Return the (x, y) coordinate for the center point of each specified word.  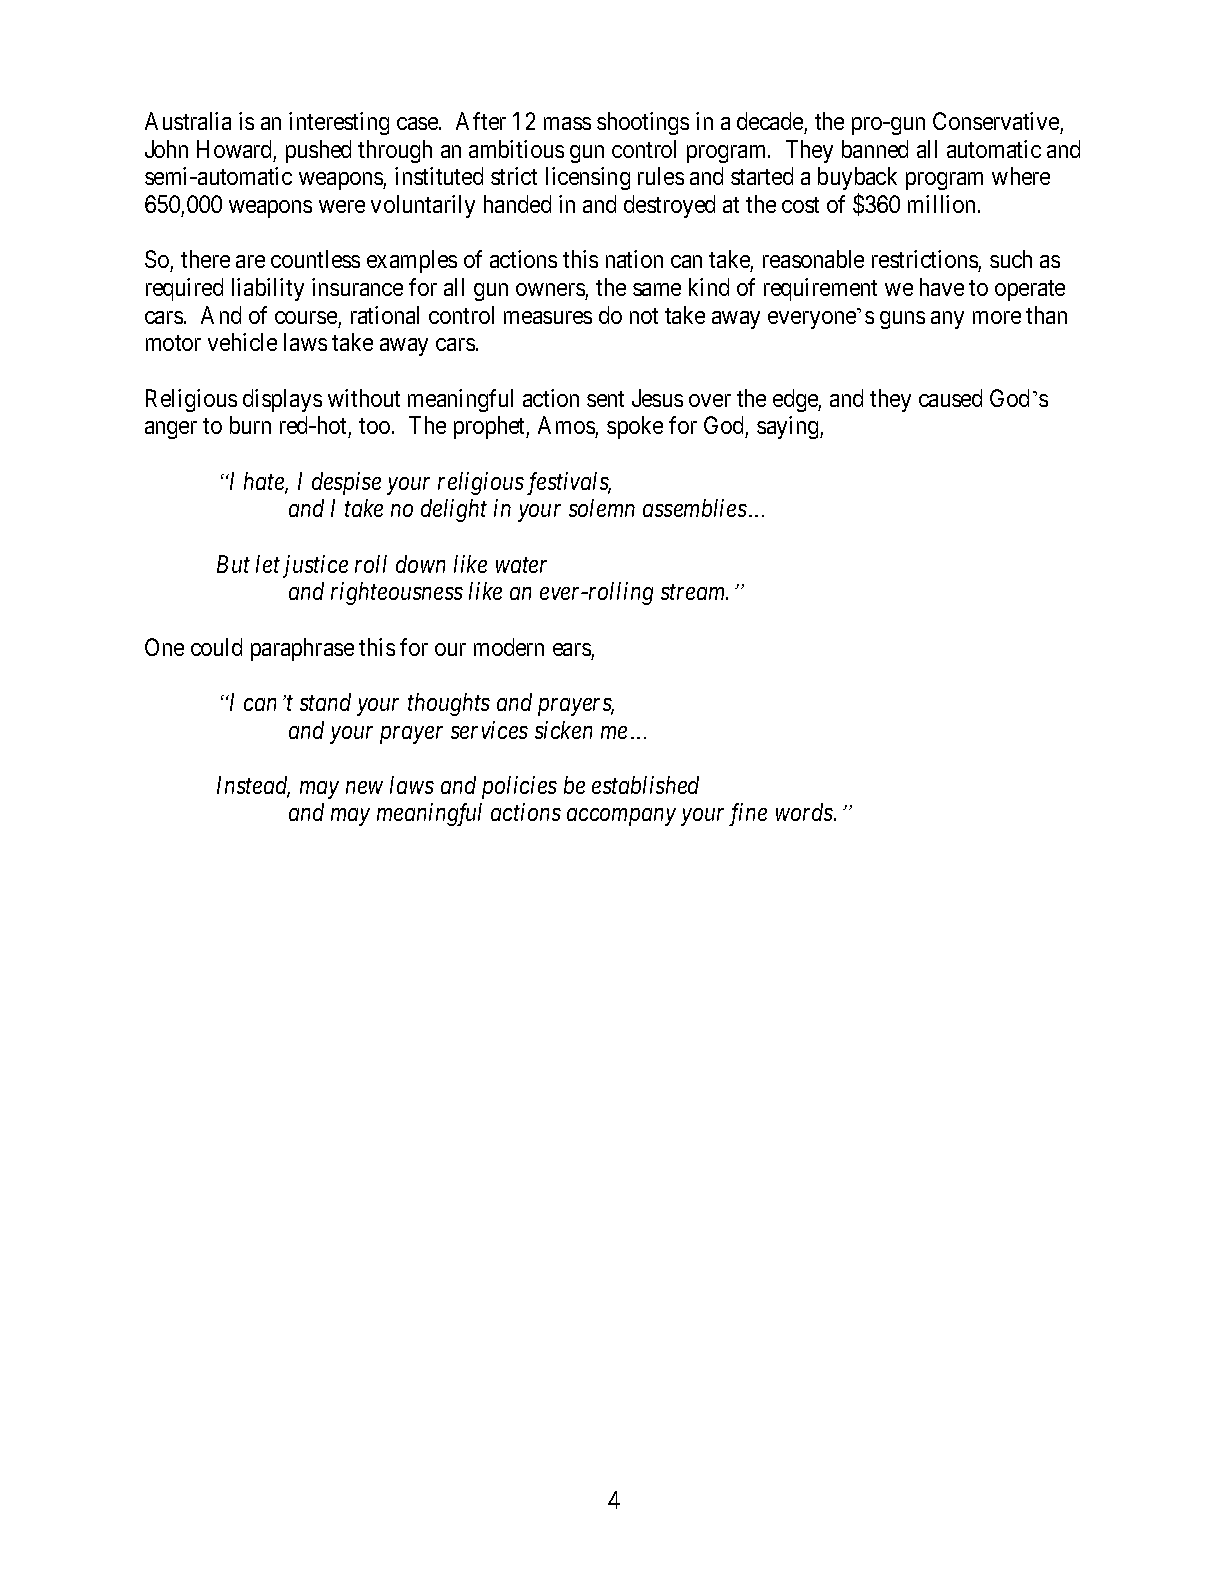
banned (875, 149)
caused (950, 398)
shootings (643, 123)
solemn (602, 508)
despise (346, 483)
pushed (318, 151)
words (805, 812)
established (645, 785)
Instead (253, 786)
